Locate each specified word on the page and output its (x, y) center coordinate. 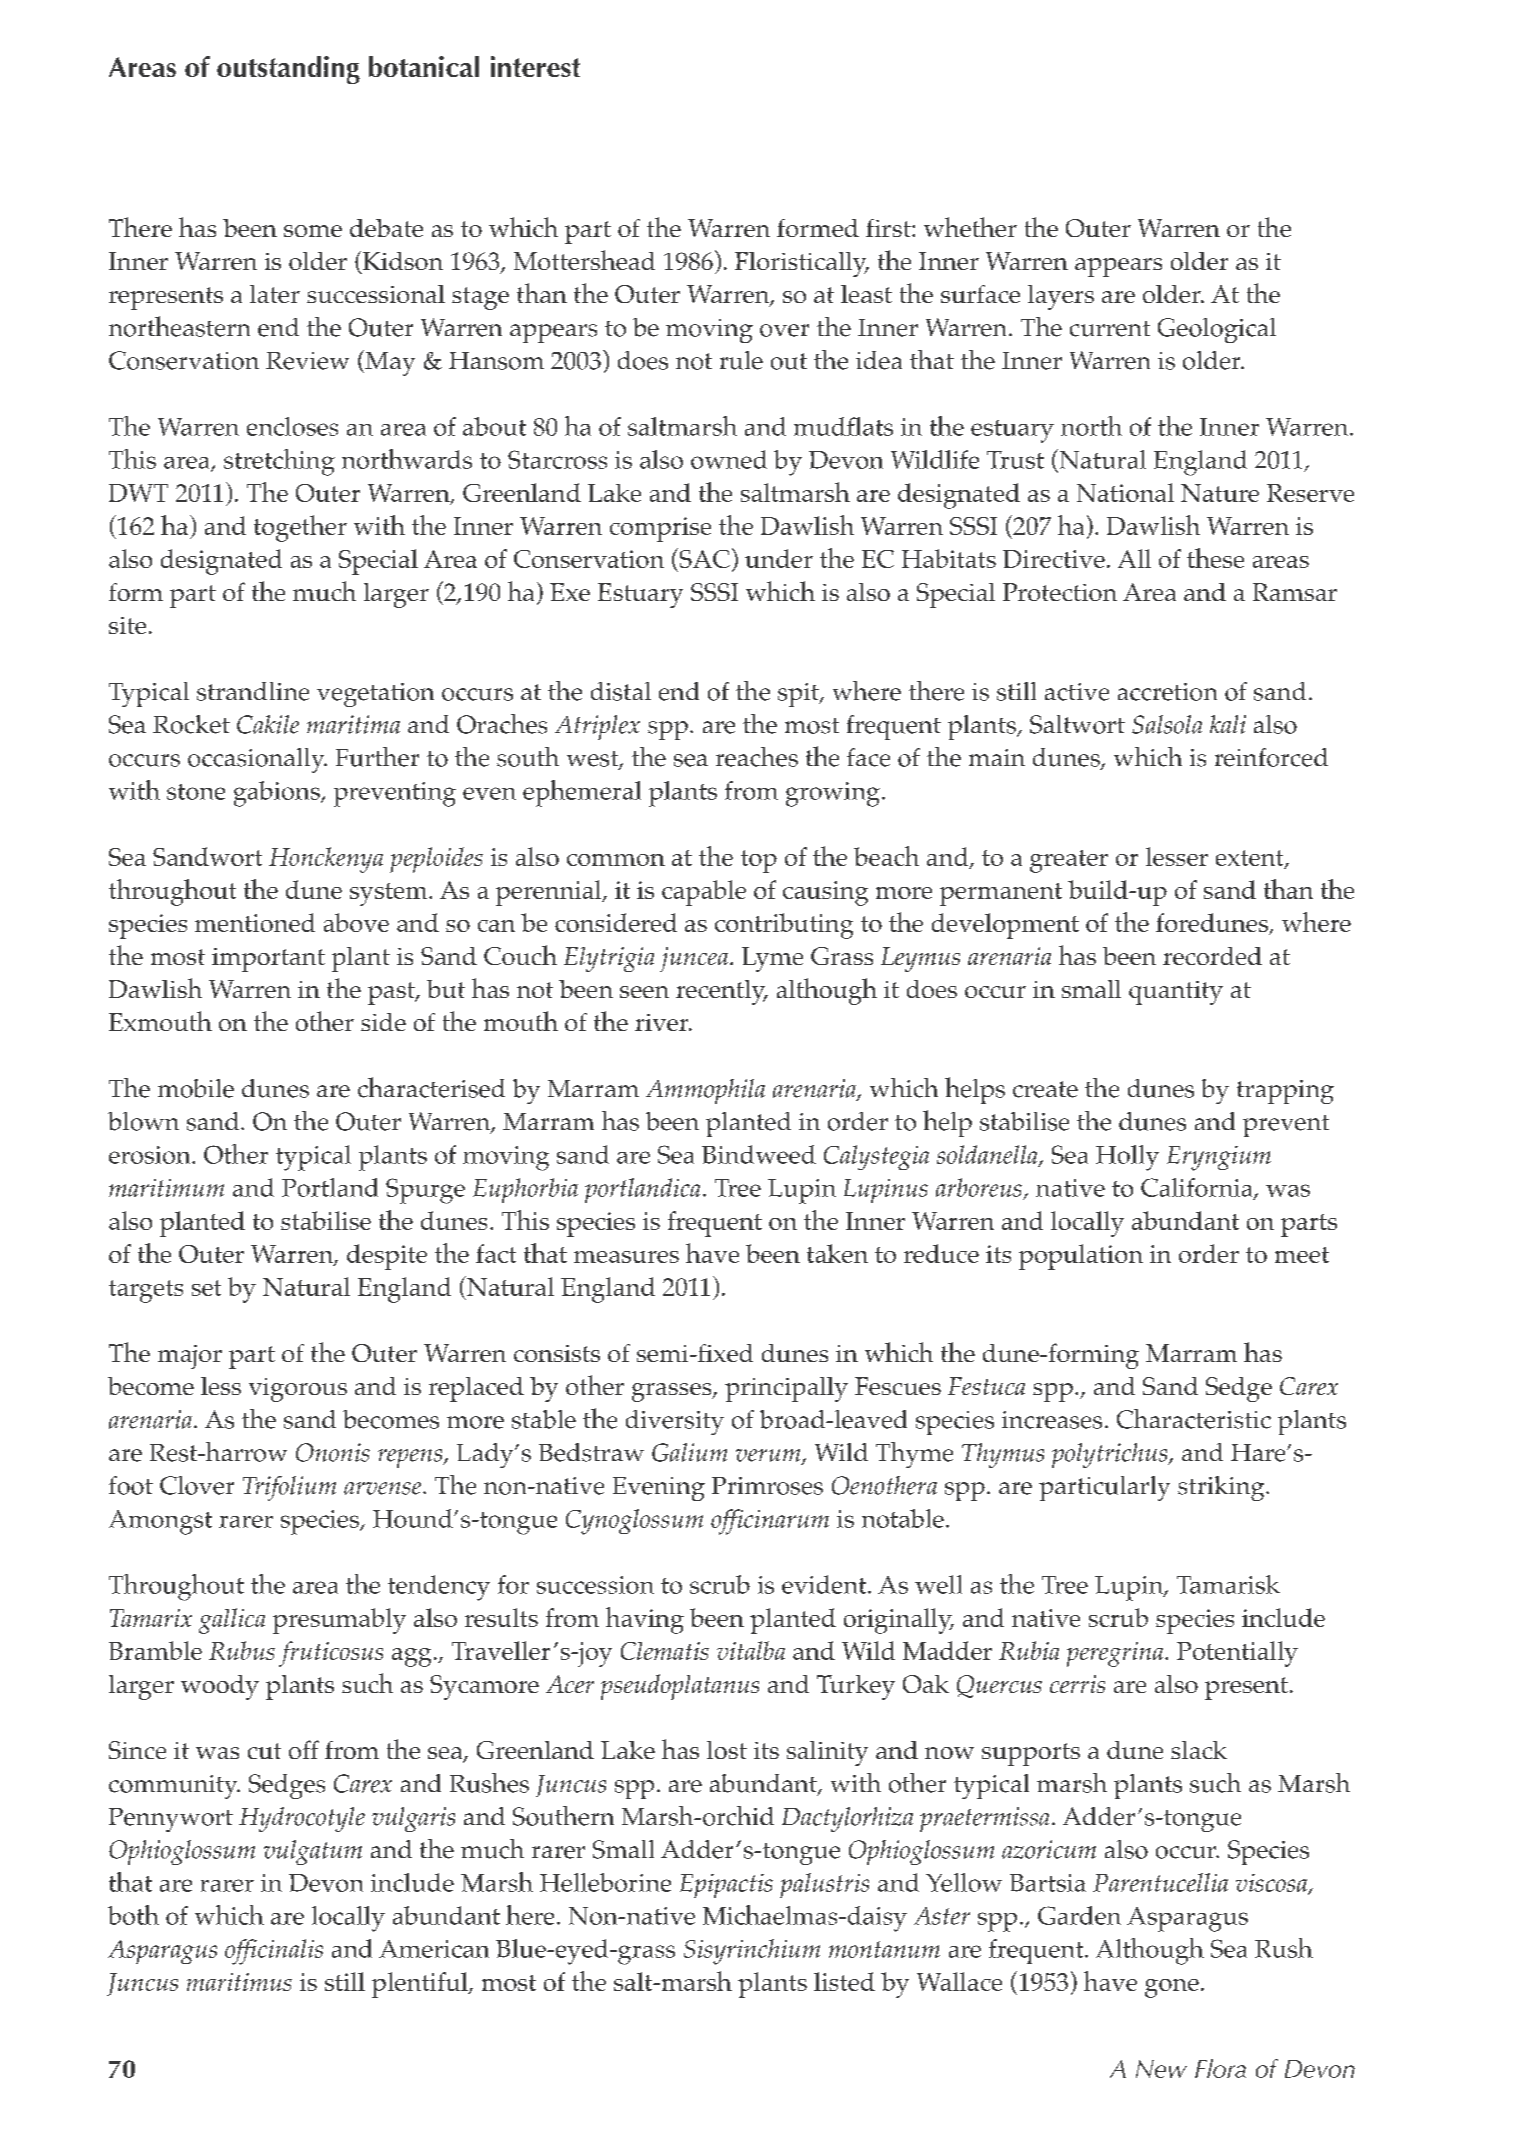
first (889, 228)
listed (844, 1981)
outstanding (288, 70)
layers (1061, 297)
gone (1172, 1988)
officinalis (274, 1952)
